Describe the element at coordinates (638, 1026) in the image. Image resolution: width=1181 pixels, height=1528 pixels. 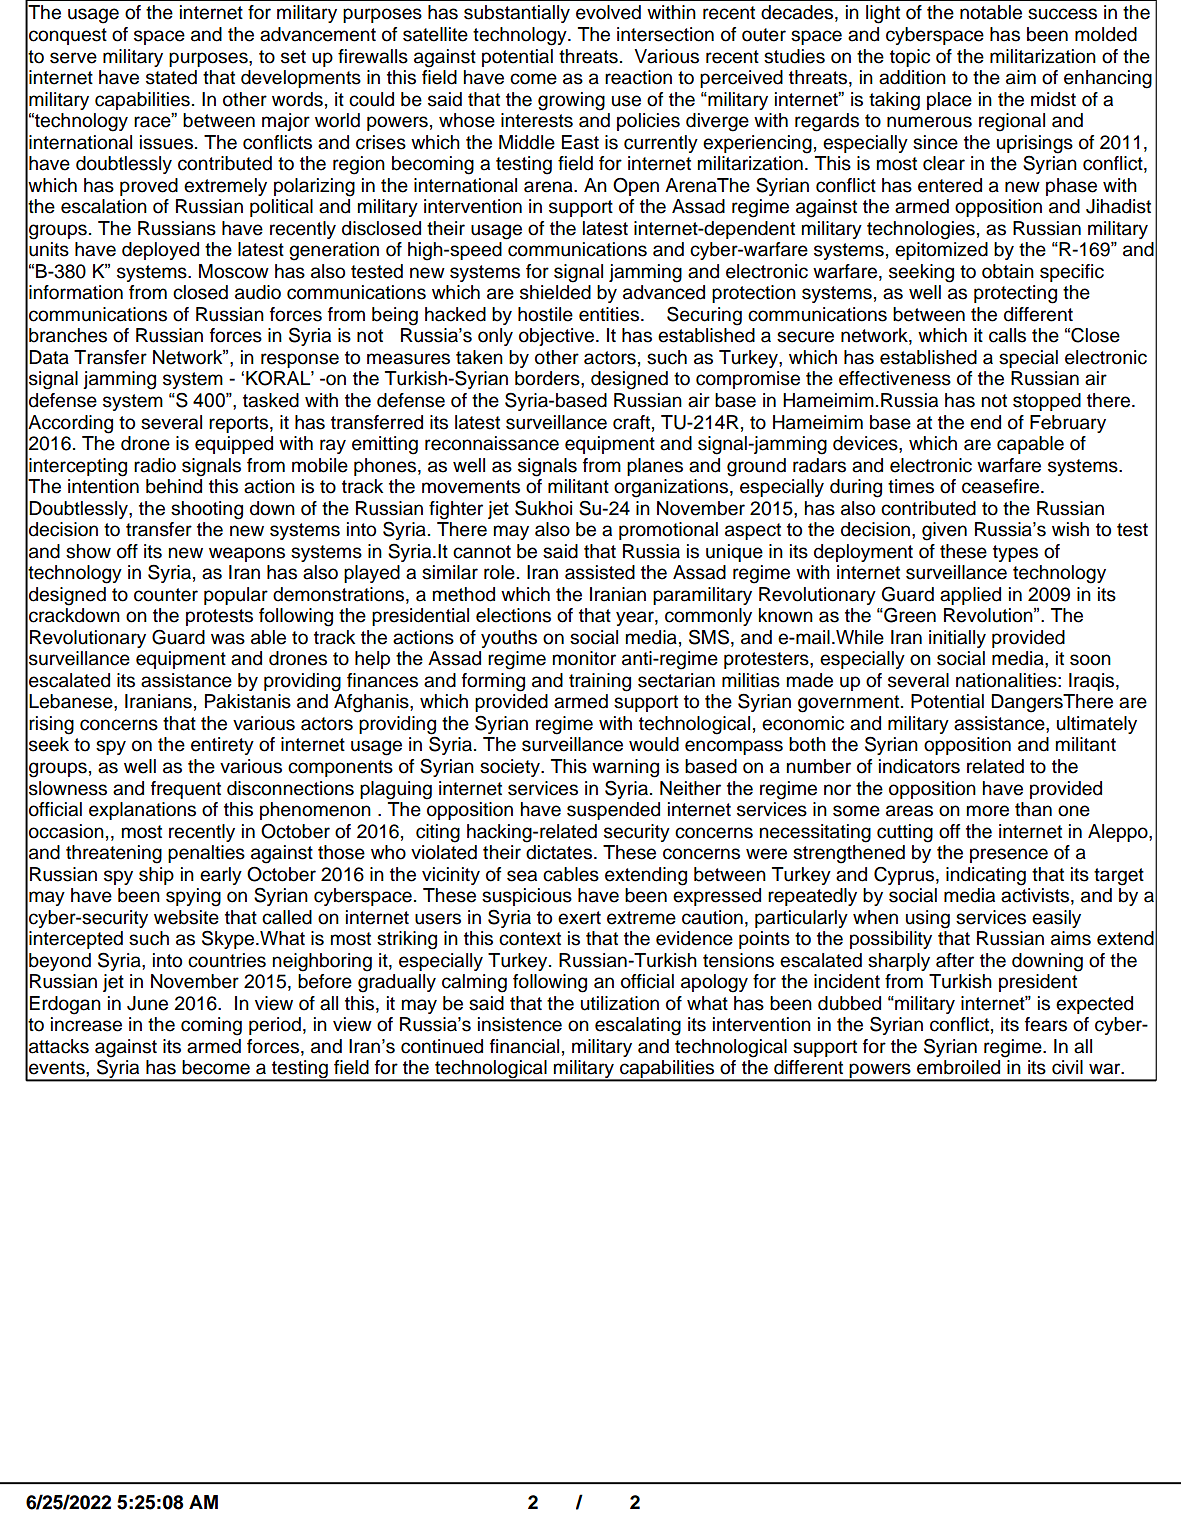
I see `escalating` at that location.
